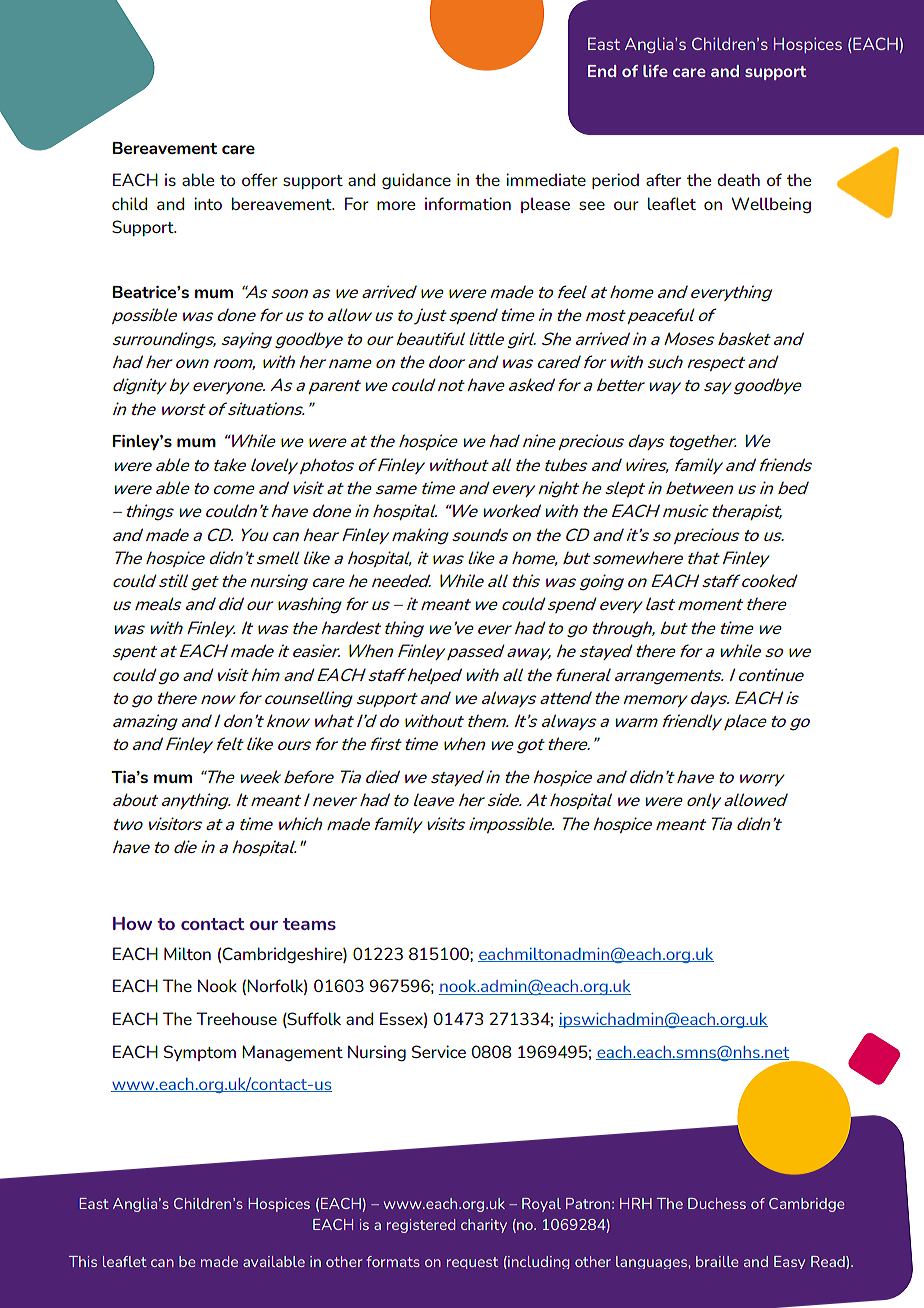 Image resolution: width=924 pixels, height=1308 pixels. What do you see at coordinates (439, 1051) in the image?
I see `Service` at bounding box center [439, 1051].
